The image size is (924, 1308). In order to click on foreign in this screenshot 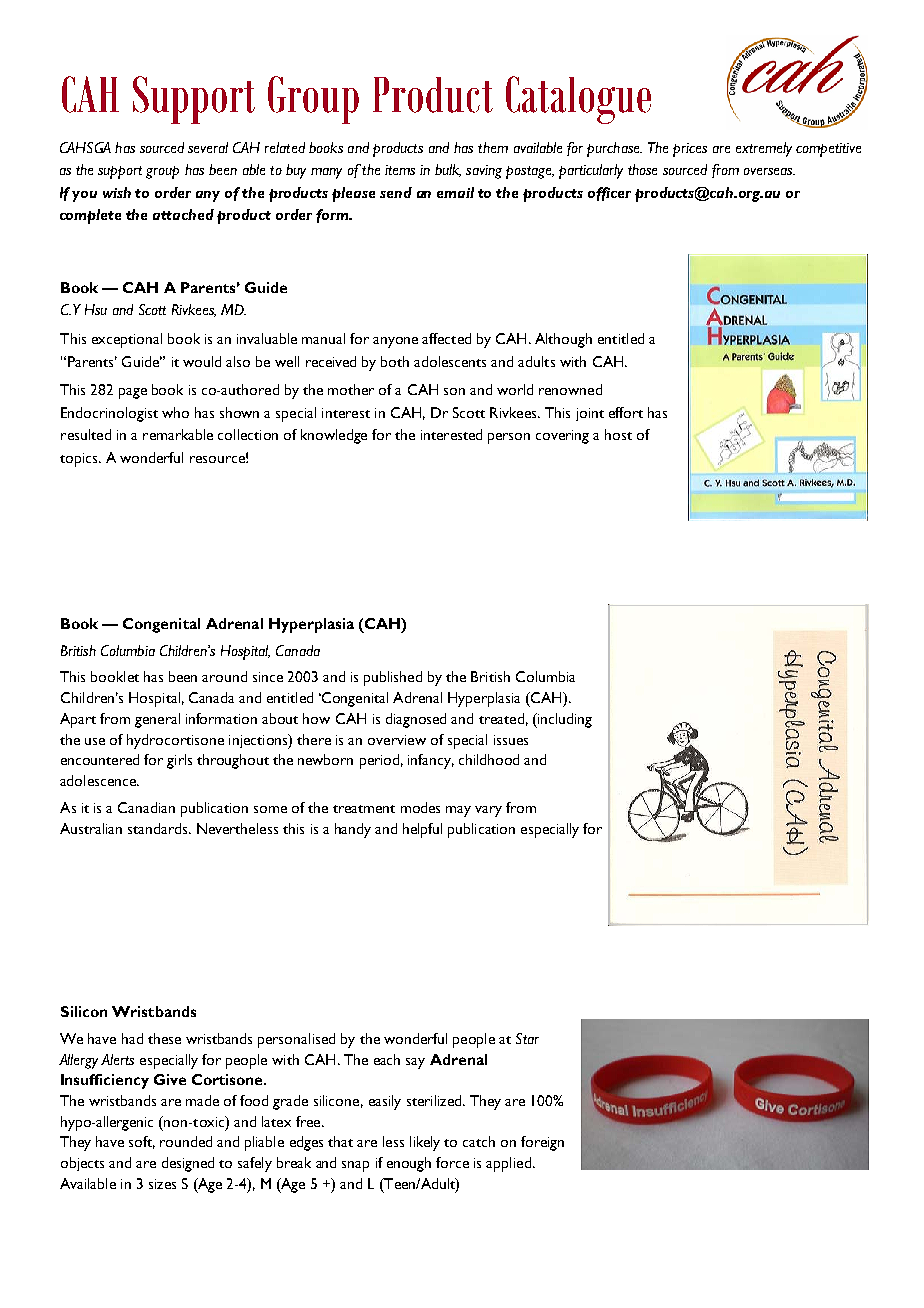, I will do `click(542, 1143)`.
